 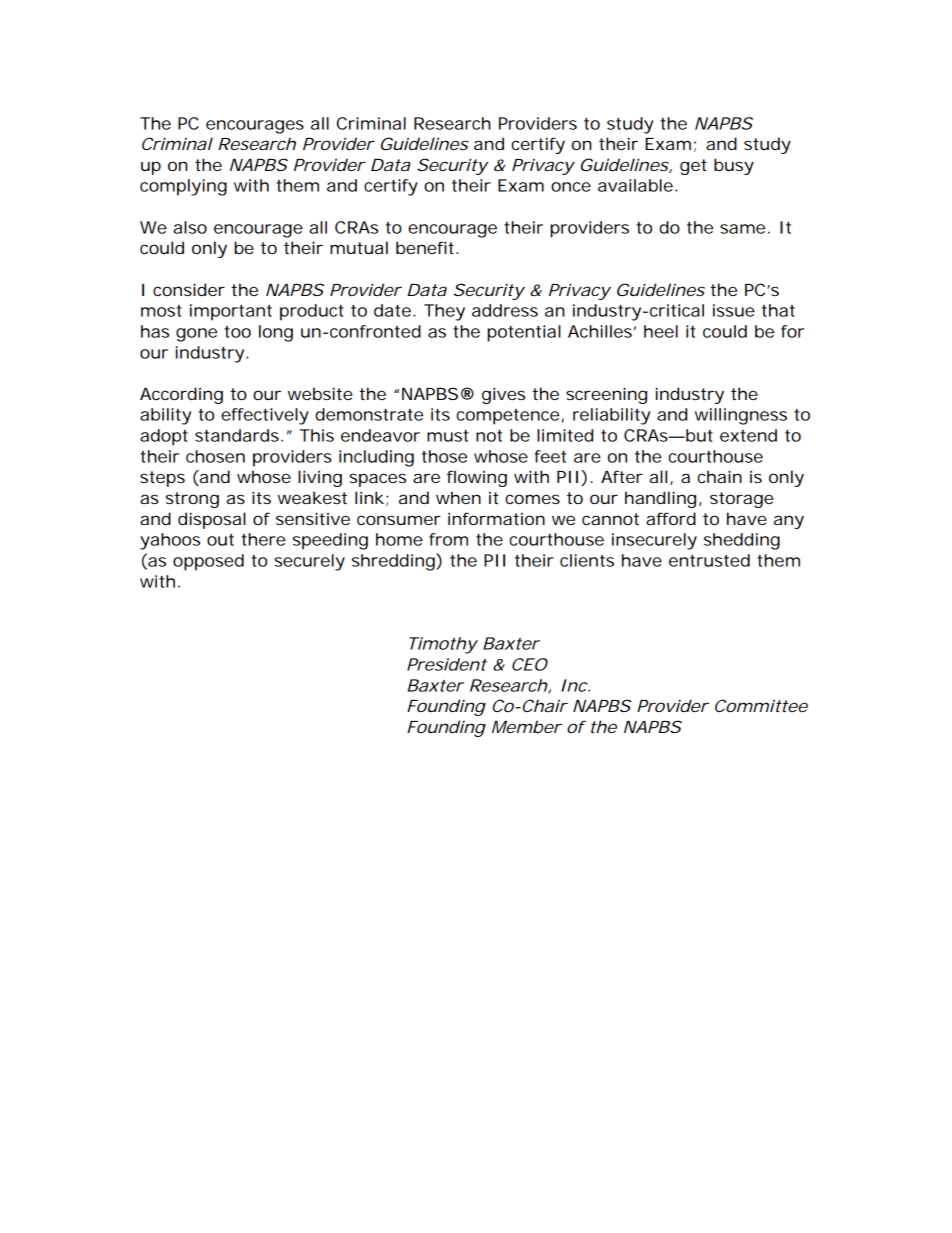 What do you see at coordinates (399, 539) in the screenshot?
I see `home` at bounding box center [399, 539].
